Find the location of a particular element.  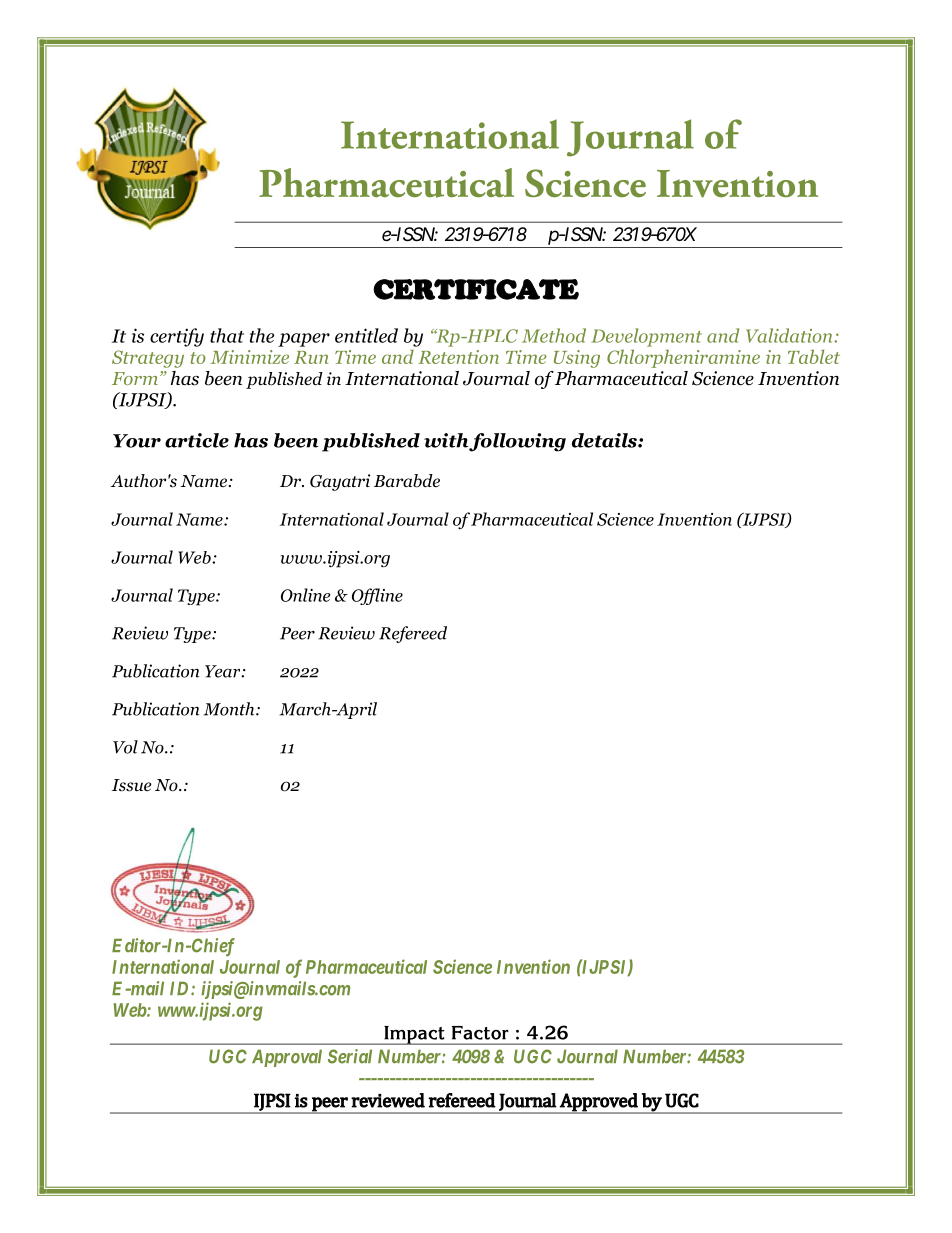

CERTIFICATE is located at coordinates (476, 289).
